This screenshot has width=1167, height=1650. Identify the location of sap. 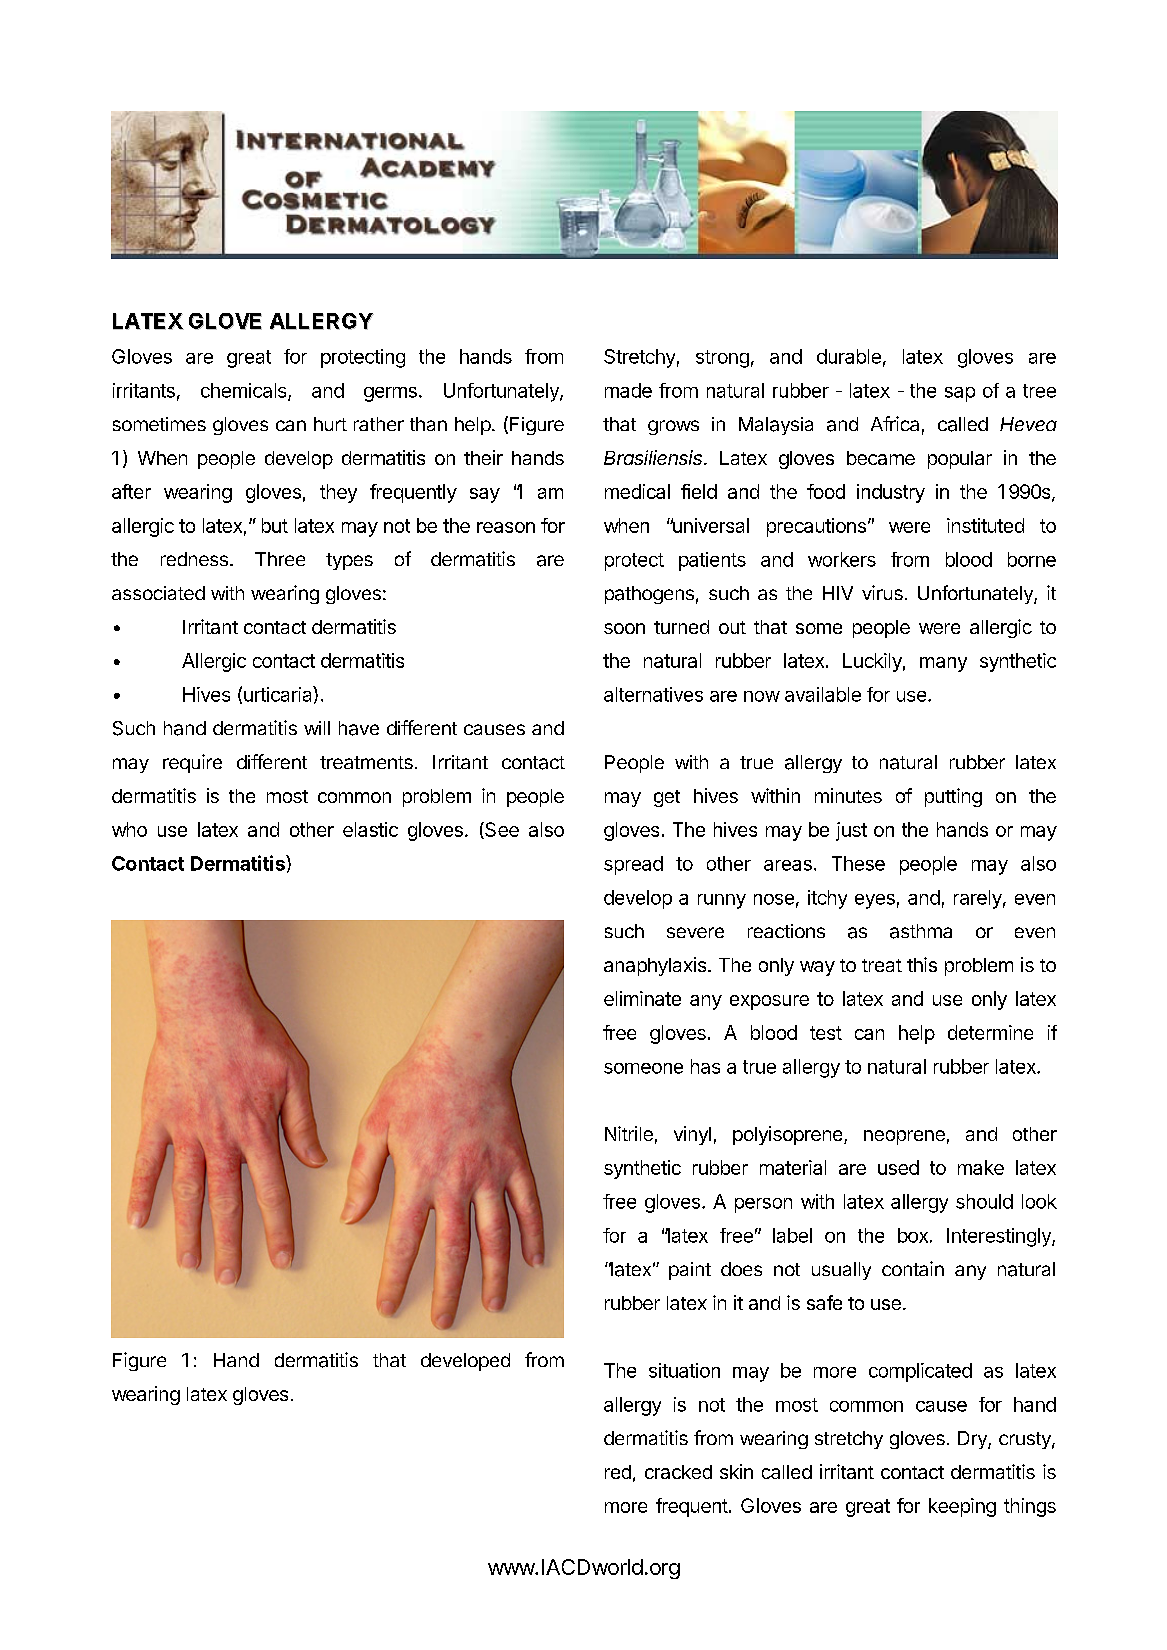
(960, 394).
